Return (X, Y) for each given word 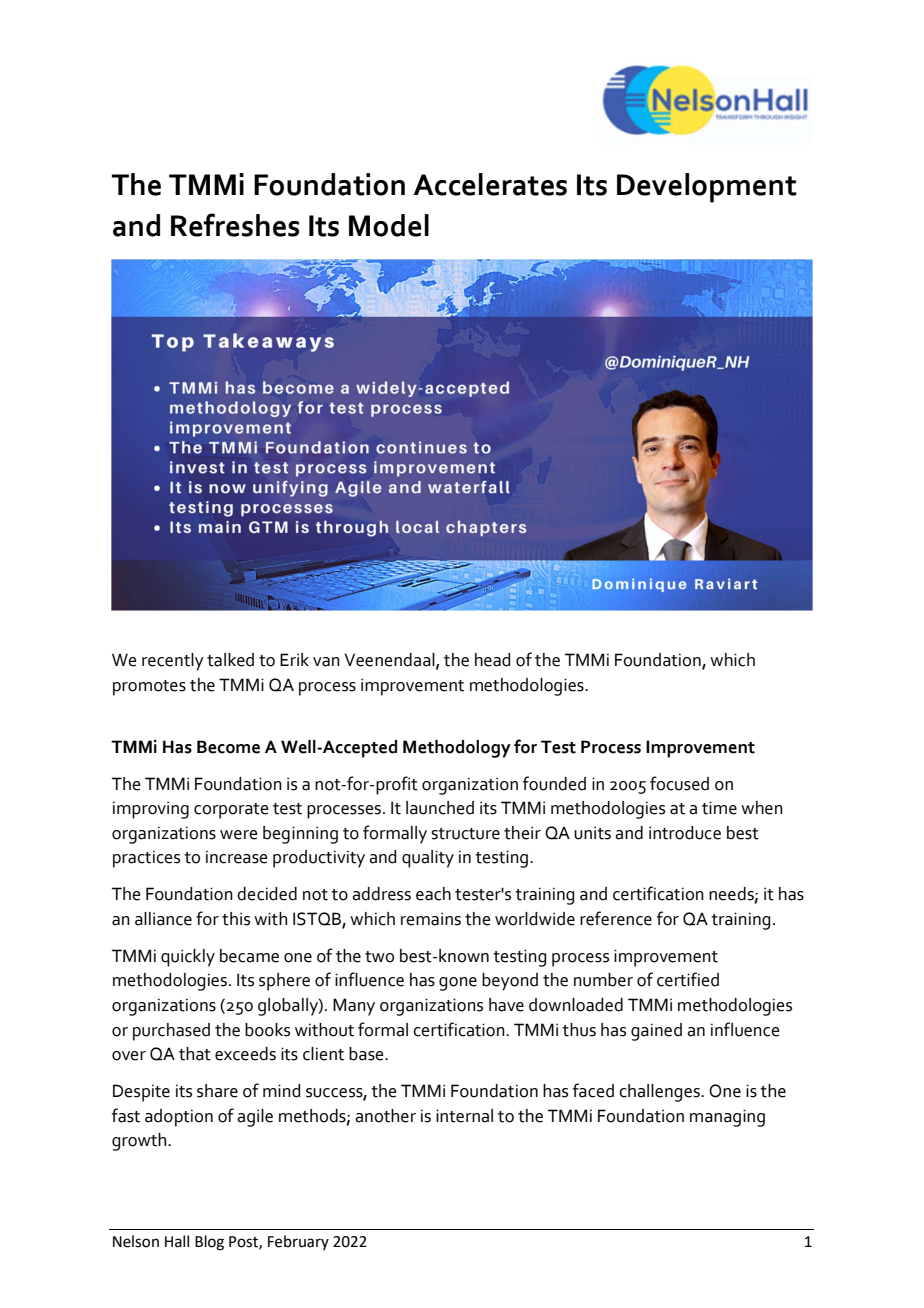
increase (237, 857)
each (433, 894)
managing (727, 1118)
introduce (685, 833)
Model (389, 225)
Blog (209, 1243)
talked (230, 660)
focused (679, 783)
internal (464, 1116)
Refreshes (235, 225)
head (492, 660)
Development (707, 188)
